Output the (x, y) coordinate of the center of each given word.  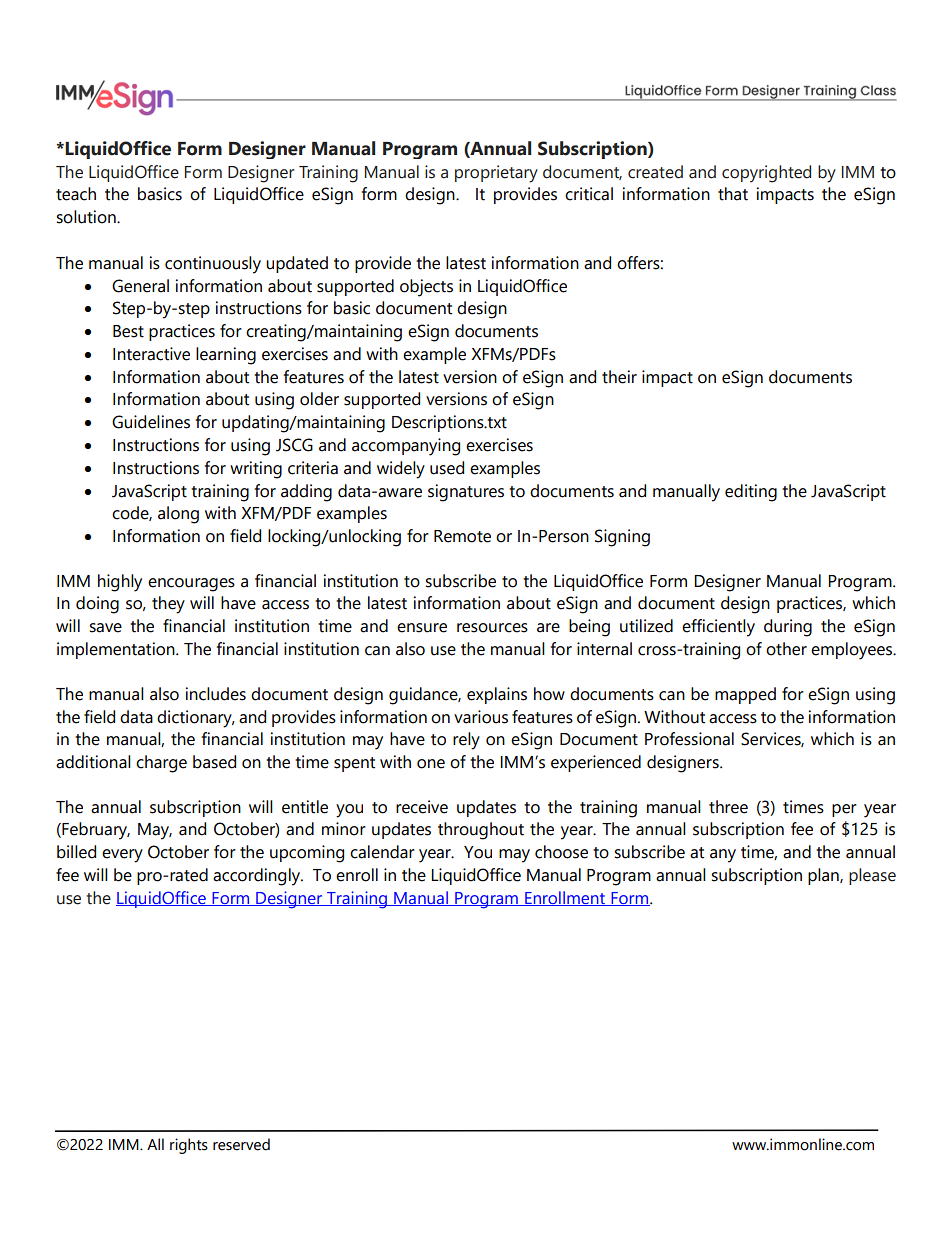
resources (492, 628)
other (786, 649)
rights (189, 1146)
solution (87, 217)
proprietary (496, 174)
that (733, 194)
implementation (117, 650)
